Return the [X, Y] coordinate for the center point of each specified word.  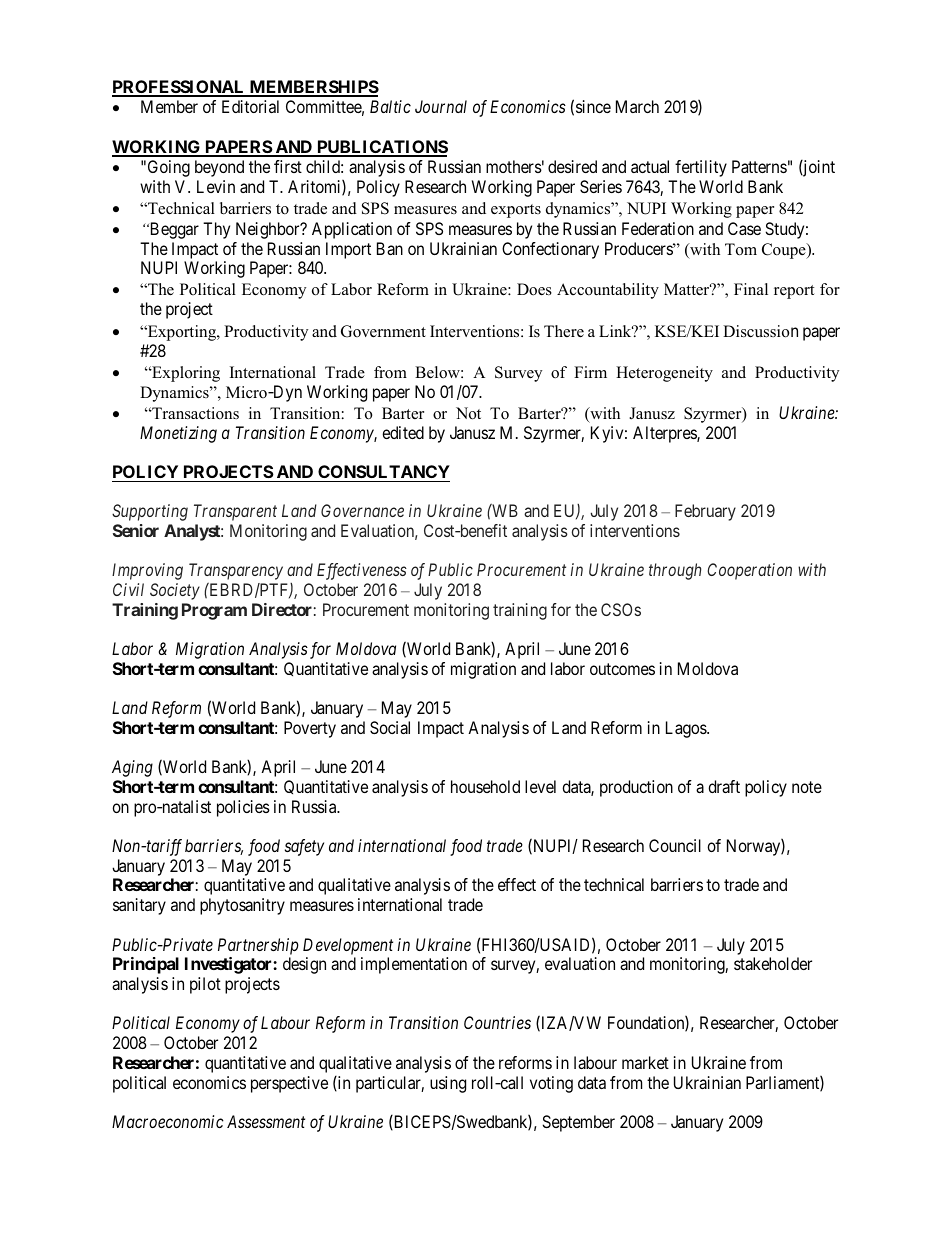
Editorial [250, 106]
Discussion [760, 331]
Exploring [185, 374]
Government [383, 331]
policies [243, 808]
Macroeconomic [168, 1121]
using [448, 1084]
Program [214, 611]
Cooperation [749, 571]
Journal [441, 106]
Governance [362, 510]
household [485, 786]
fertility [701, 168]
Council [675, 845]
